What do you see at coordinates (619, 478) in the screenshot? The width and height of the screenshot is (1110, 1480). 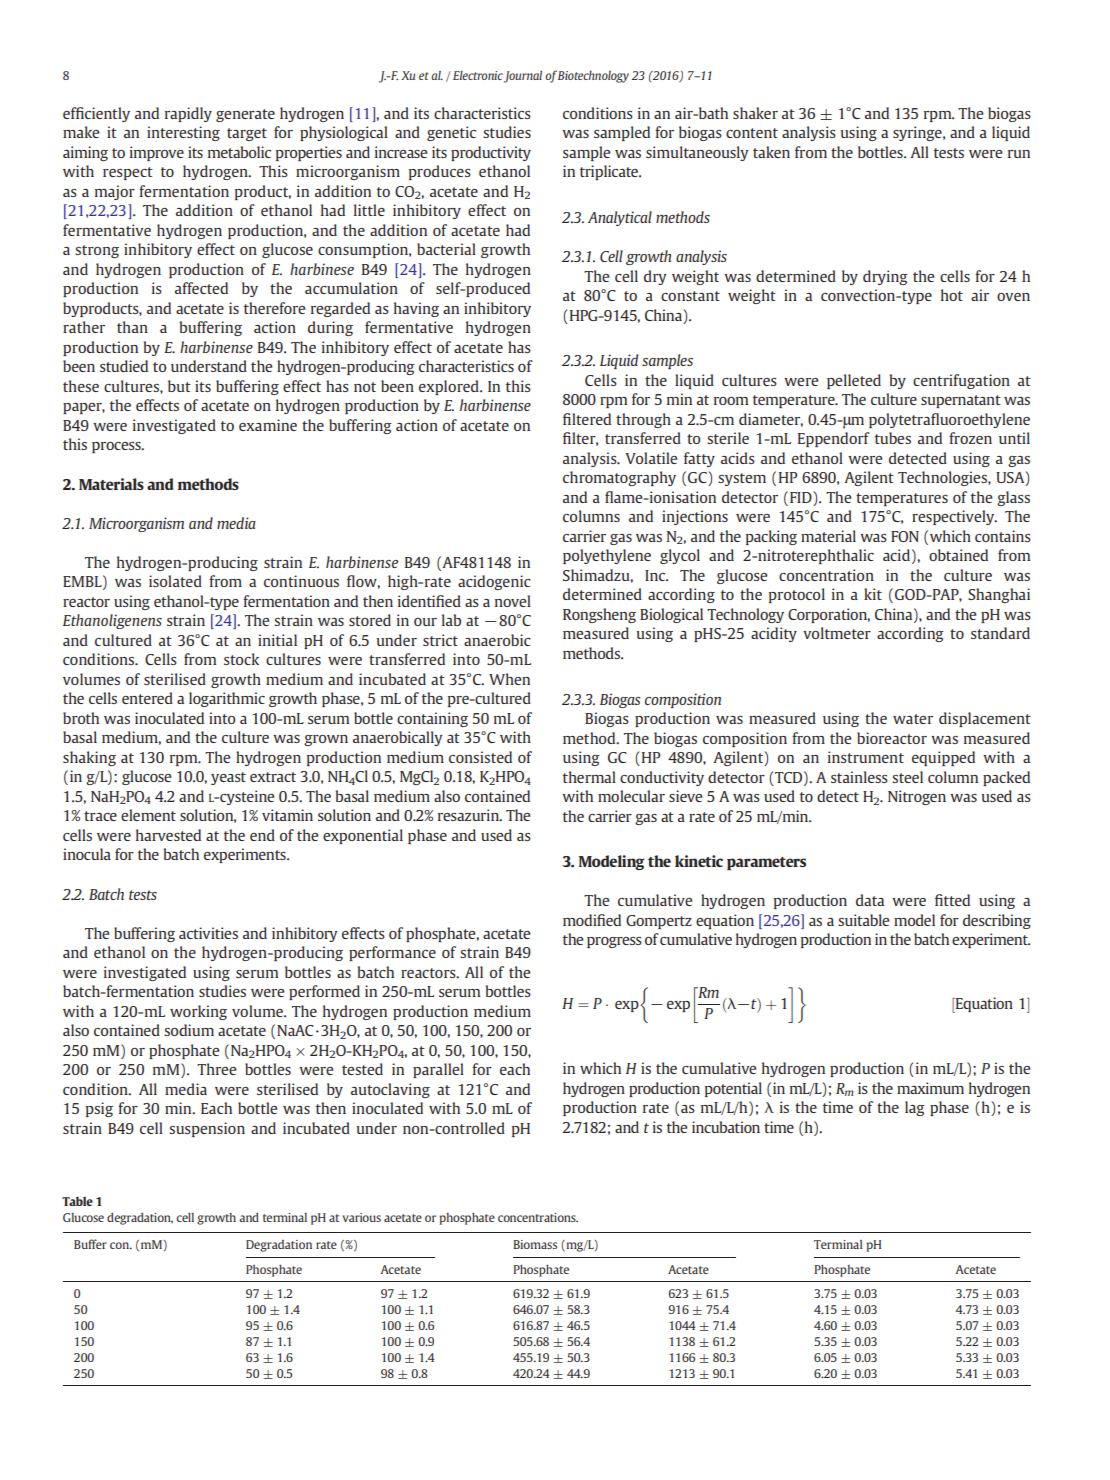 I see `chromatography` at bounding box center [619, 478].
